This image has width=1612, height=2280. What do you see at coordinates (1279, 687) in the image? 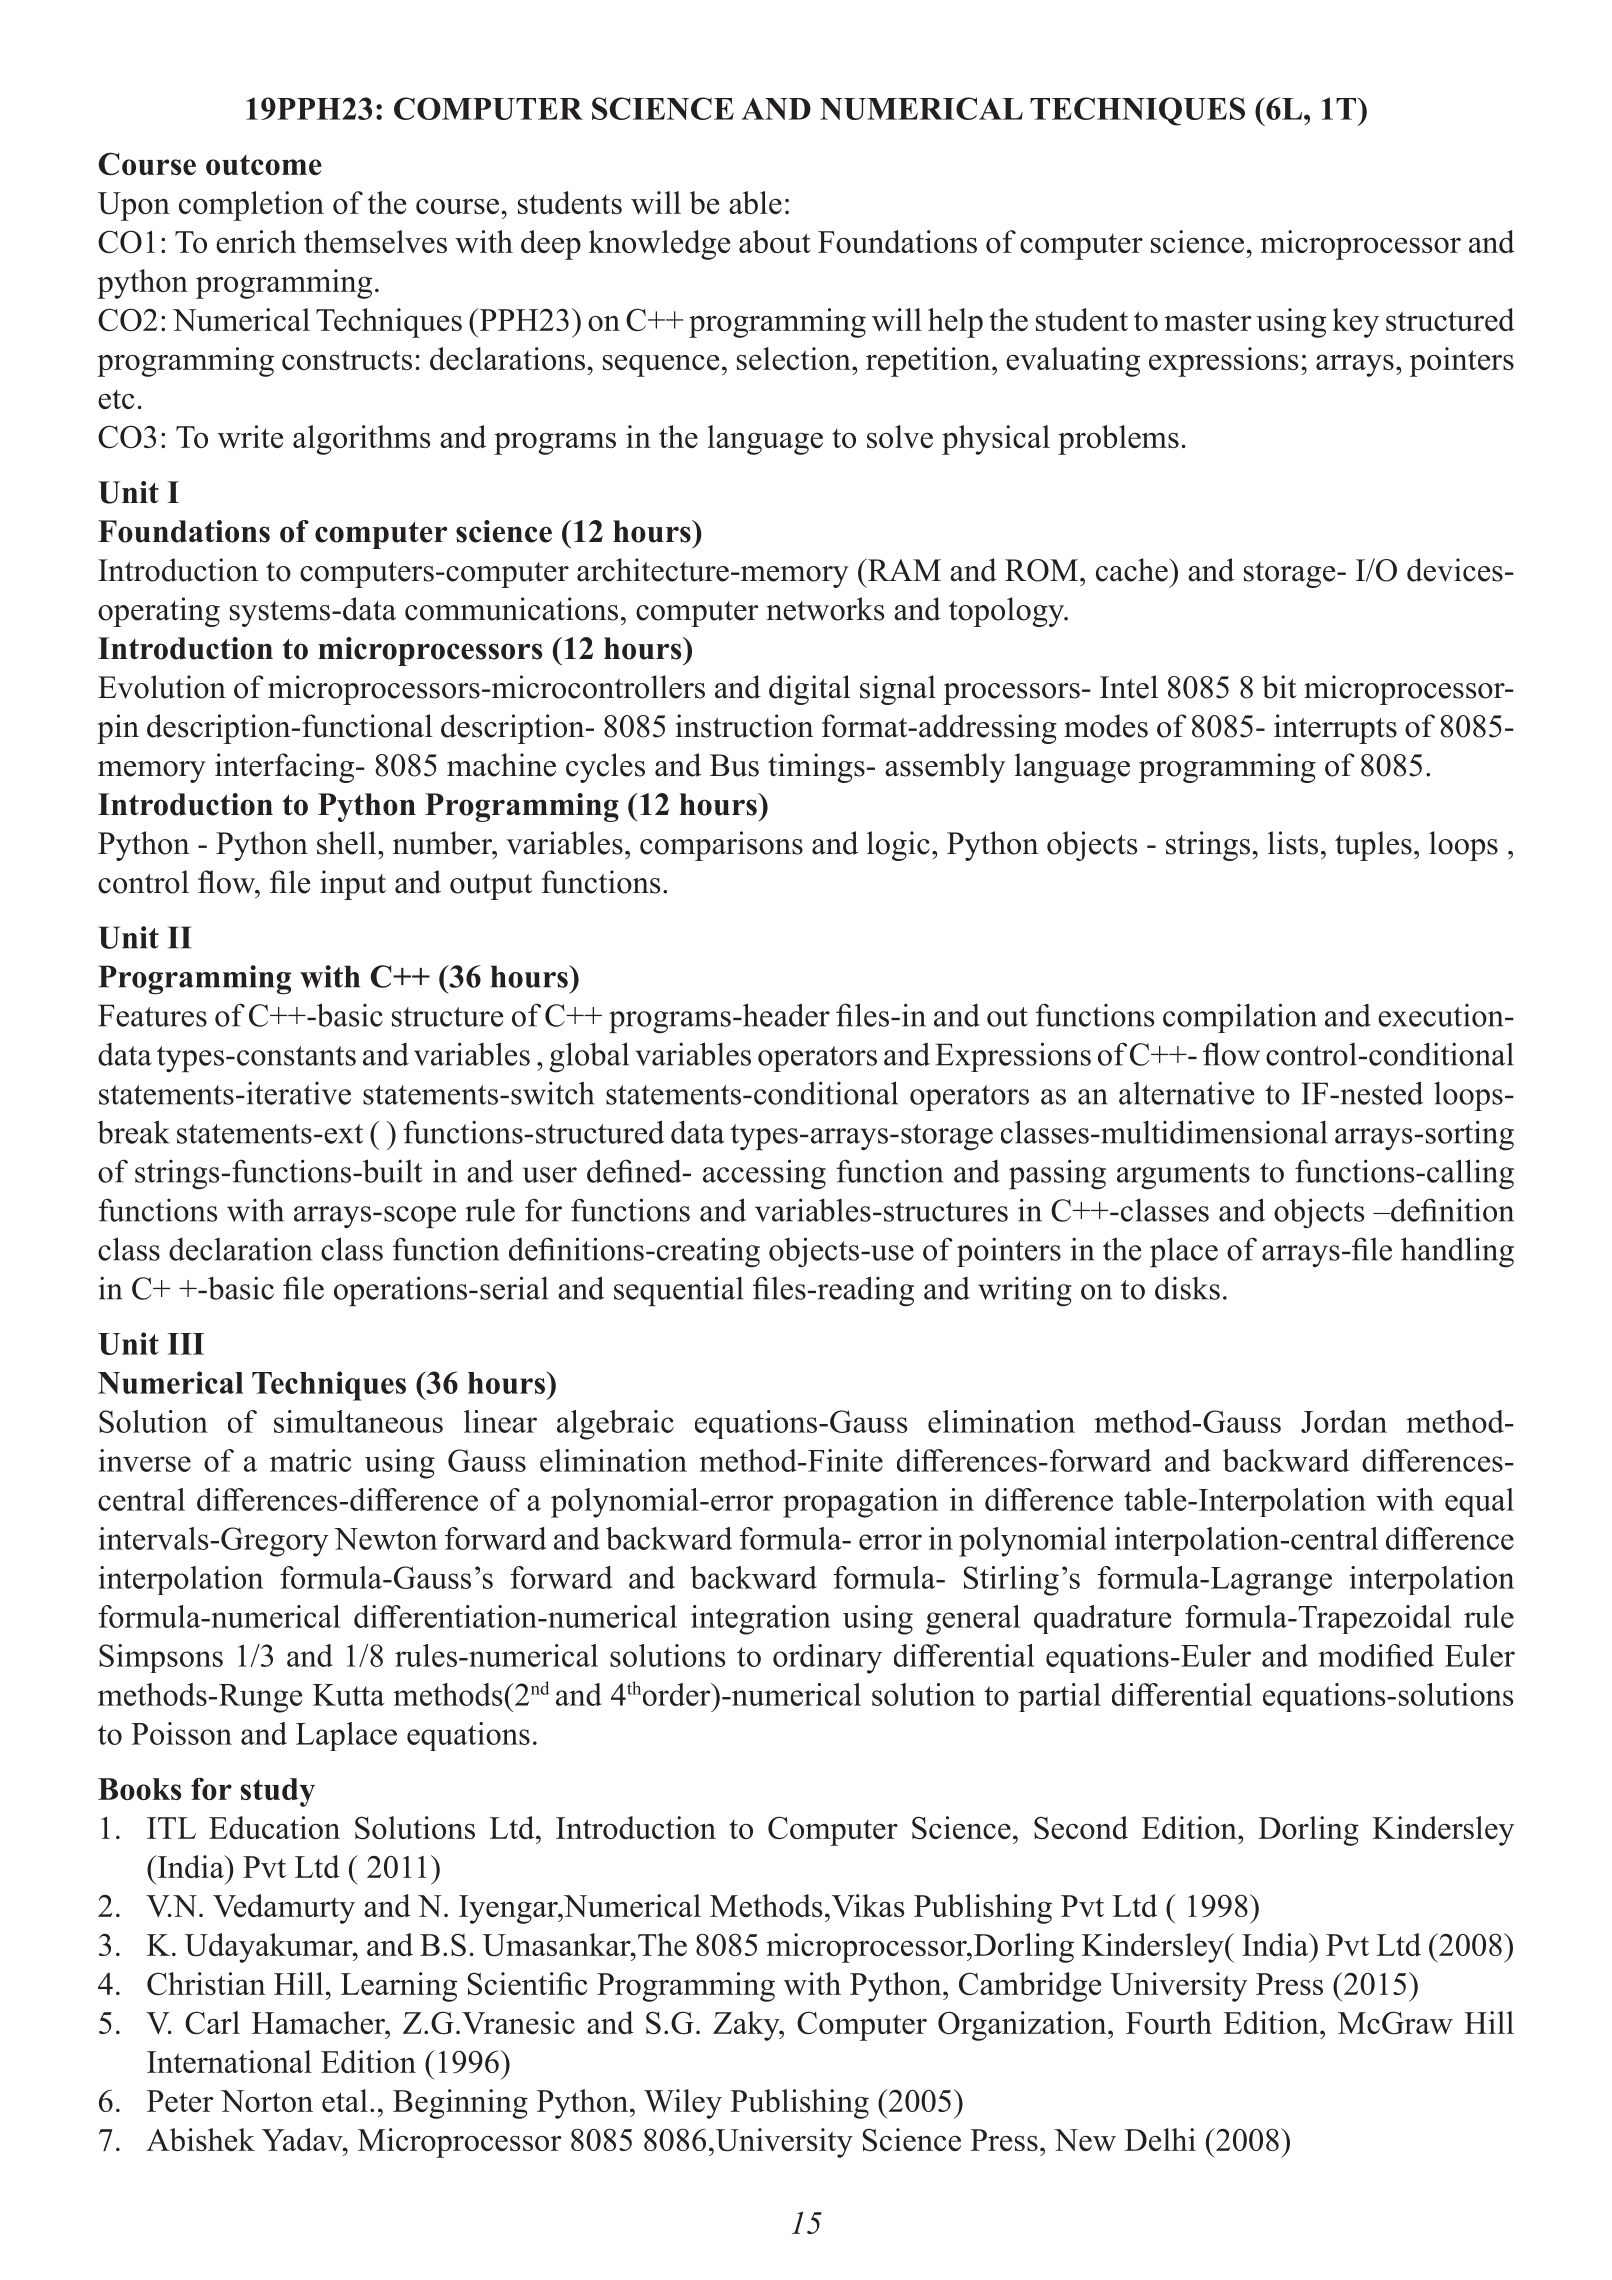
I see `bit` at bounding box center [1279, 687].
